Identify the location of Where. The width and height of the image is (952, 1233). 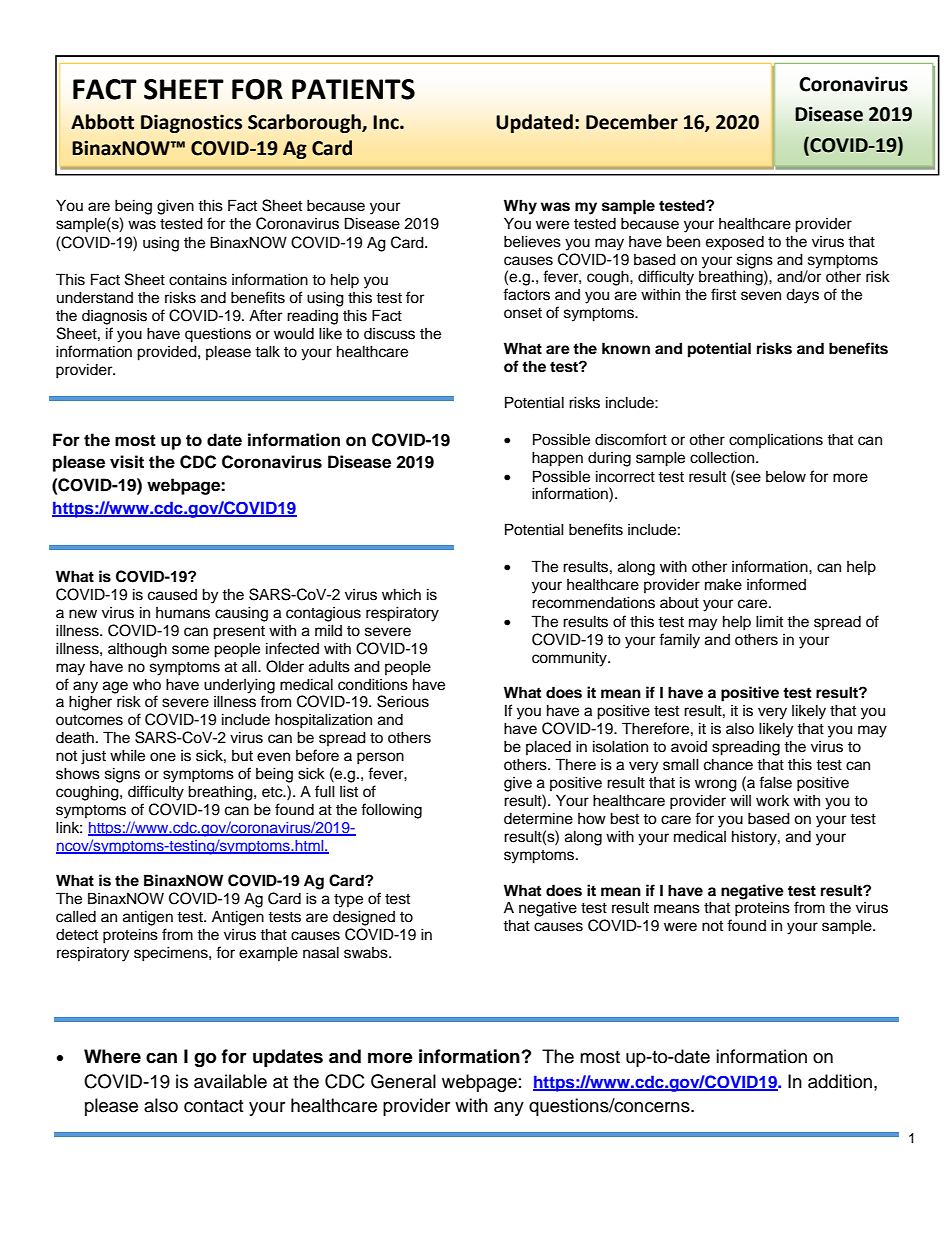
(112, 1056).
